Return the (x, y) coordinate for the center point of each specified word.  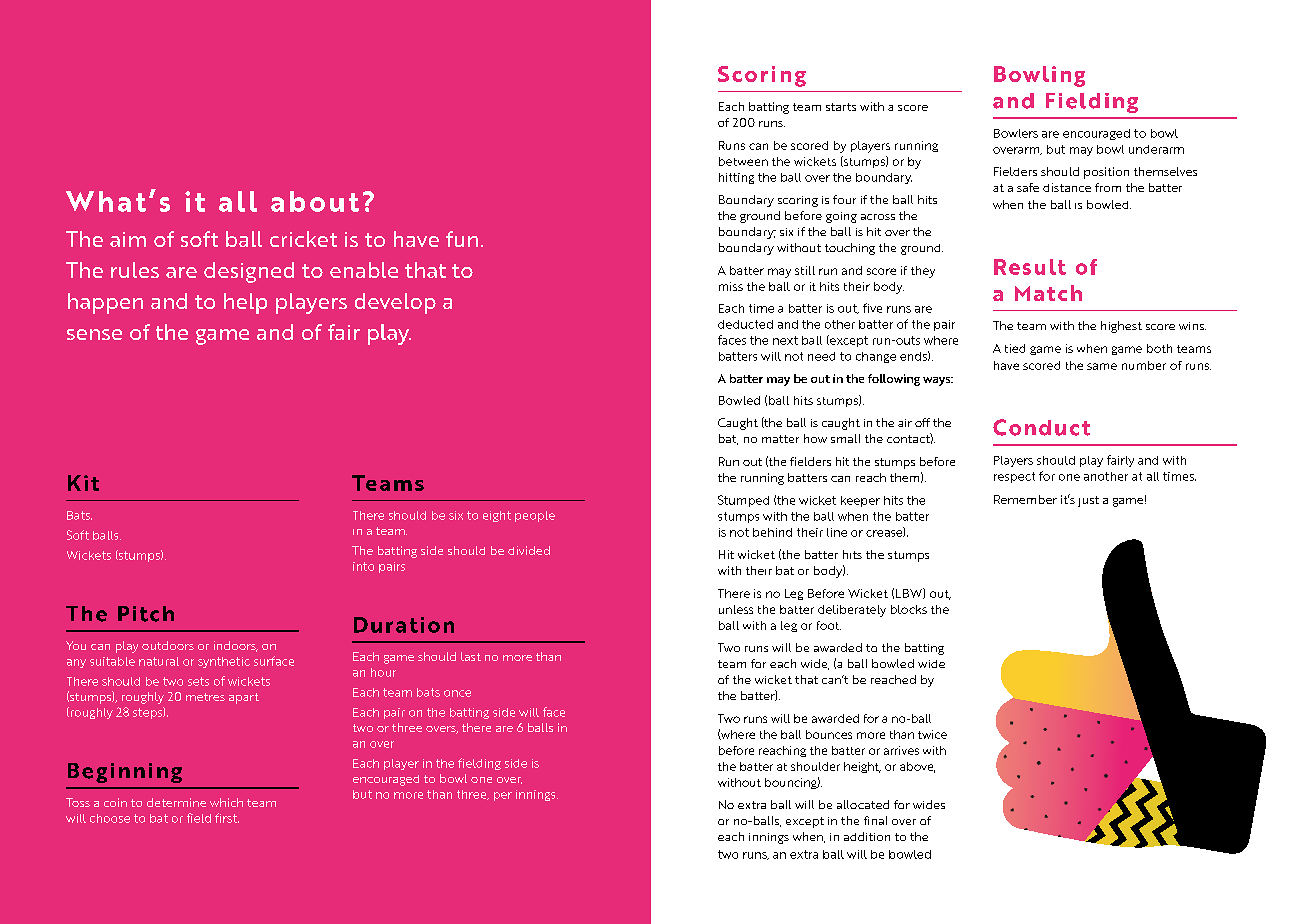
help (245, 303)
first (227, 818)
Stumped (743, 501)
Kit (83, 483)
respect (1014, 477)
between (743, 161)
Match (1048, 293)
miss (731, 286)
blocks (909, 609)
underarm (1156, 149)
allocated (863, 804)
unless (736, 609)
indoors (236, 646)
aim (128, 239)
